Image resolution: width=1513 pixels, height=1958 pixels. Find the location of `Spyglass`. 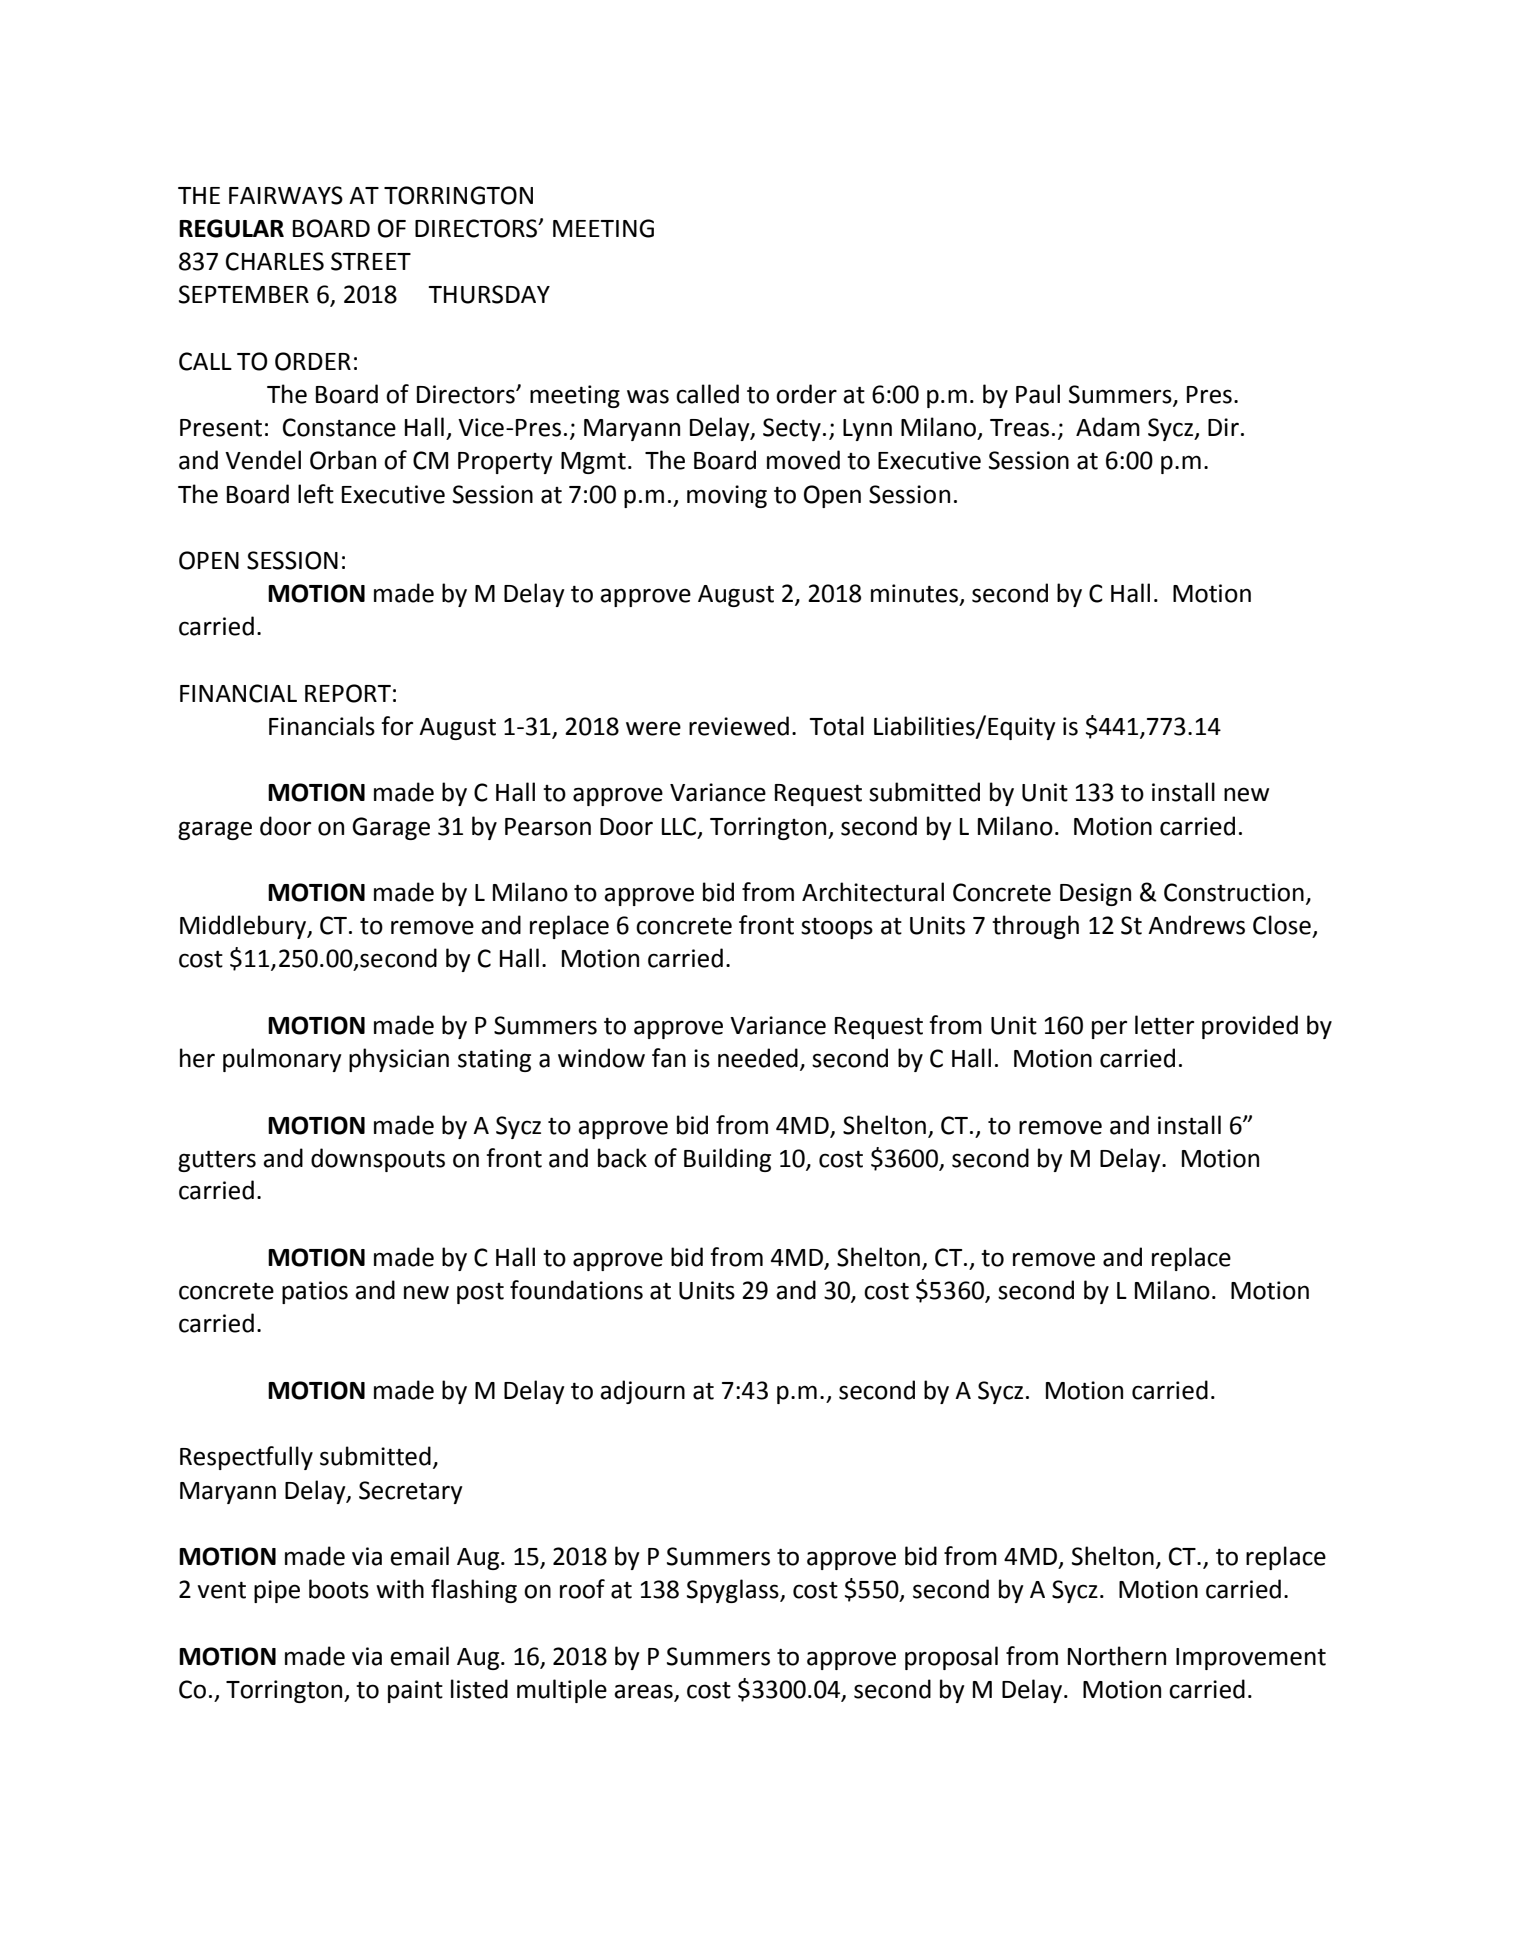

Spyglass is located at coordinates (734, 1591).
